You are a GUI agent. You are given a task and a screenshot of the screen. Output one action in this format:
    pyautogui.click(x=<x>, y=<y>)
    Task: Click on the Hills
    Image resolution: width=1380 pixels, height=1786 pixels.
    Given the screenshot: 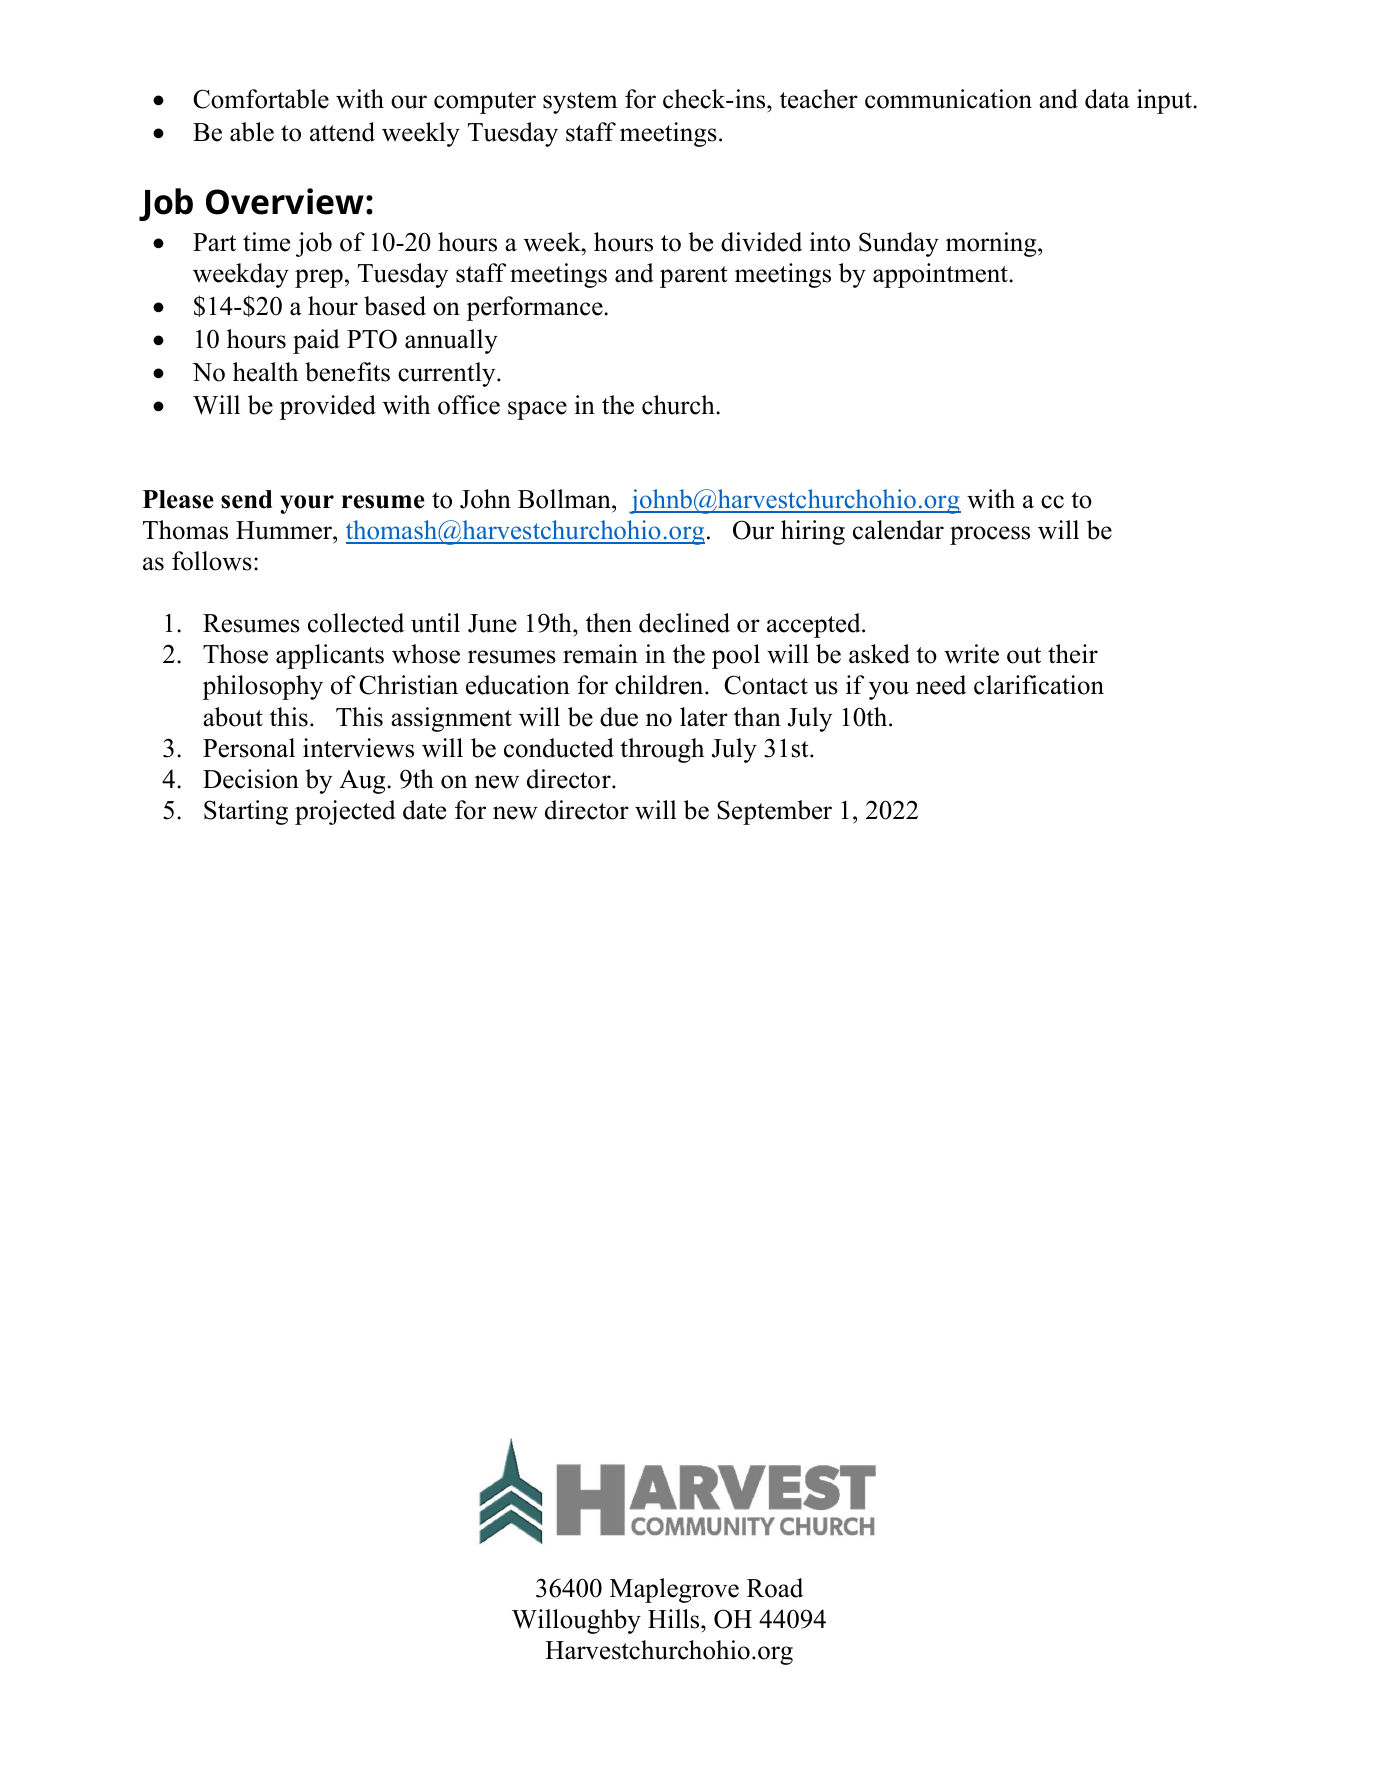 What is the action you would take?
    pyautogui.click(x=675, y=1619)
